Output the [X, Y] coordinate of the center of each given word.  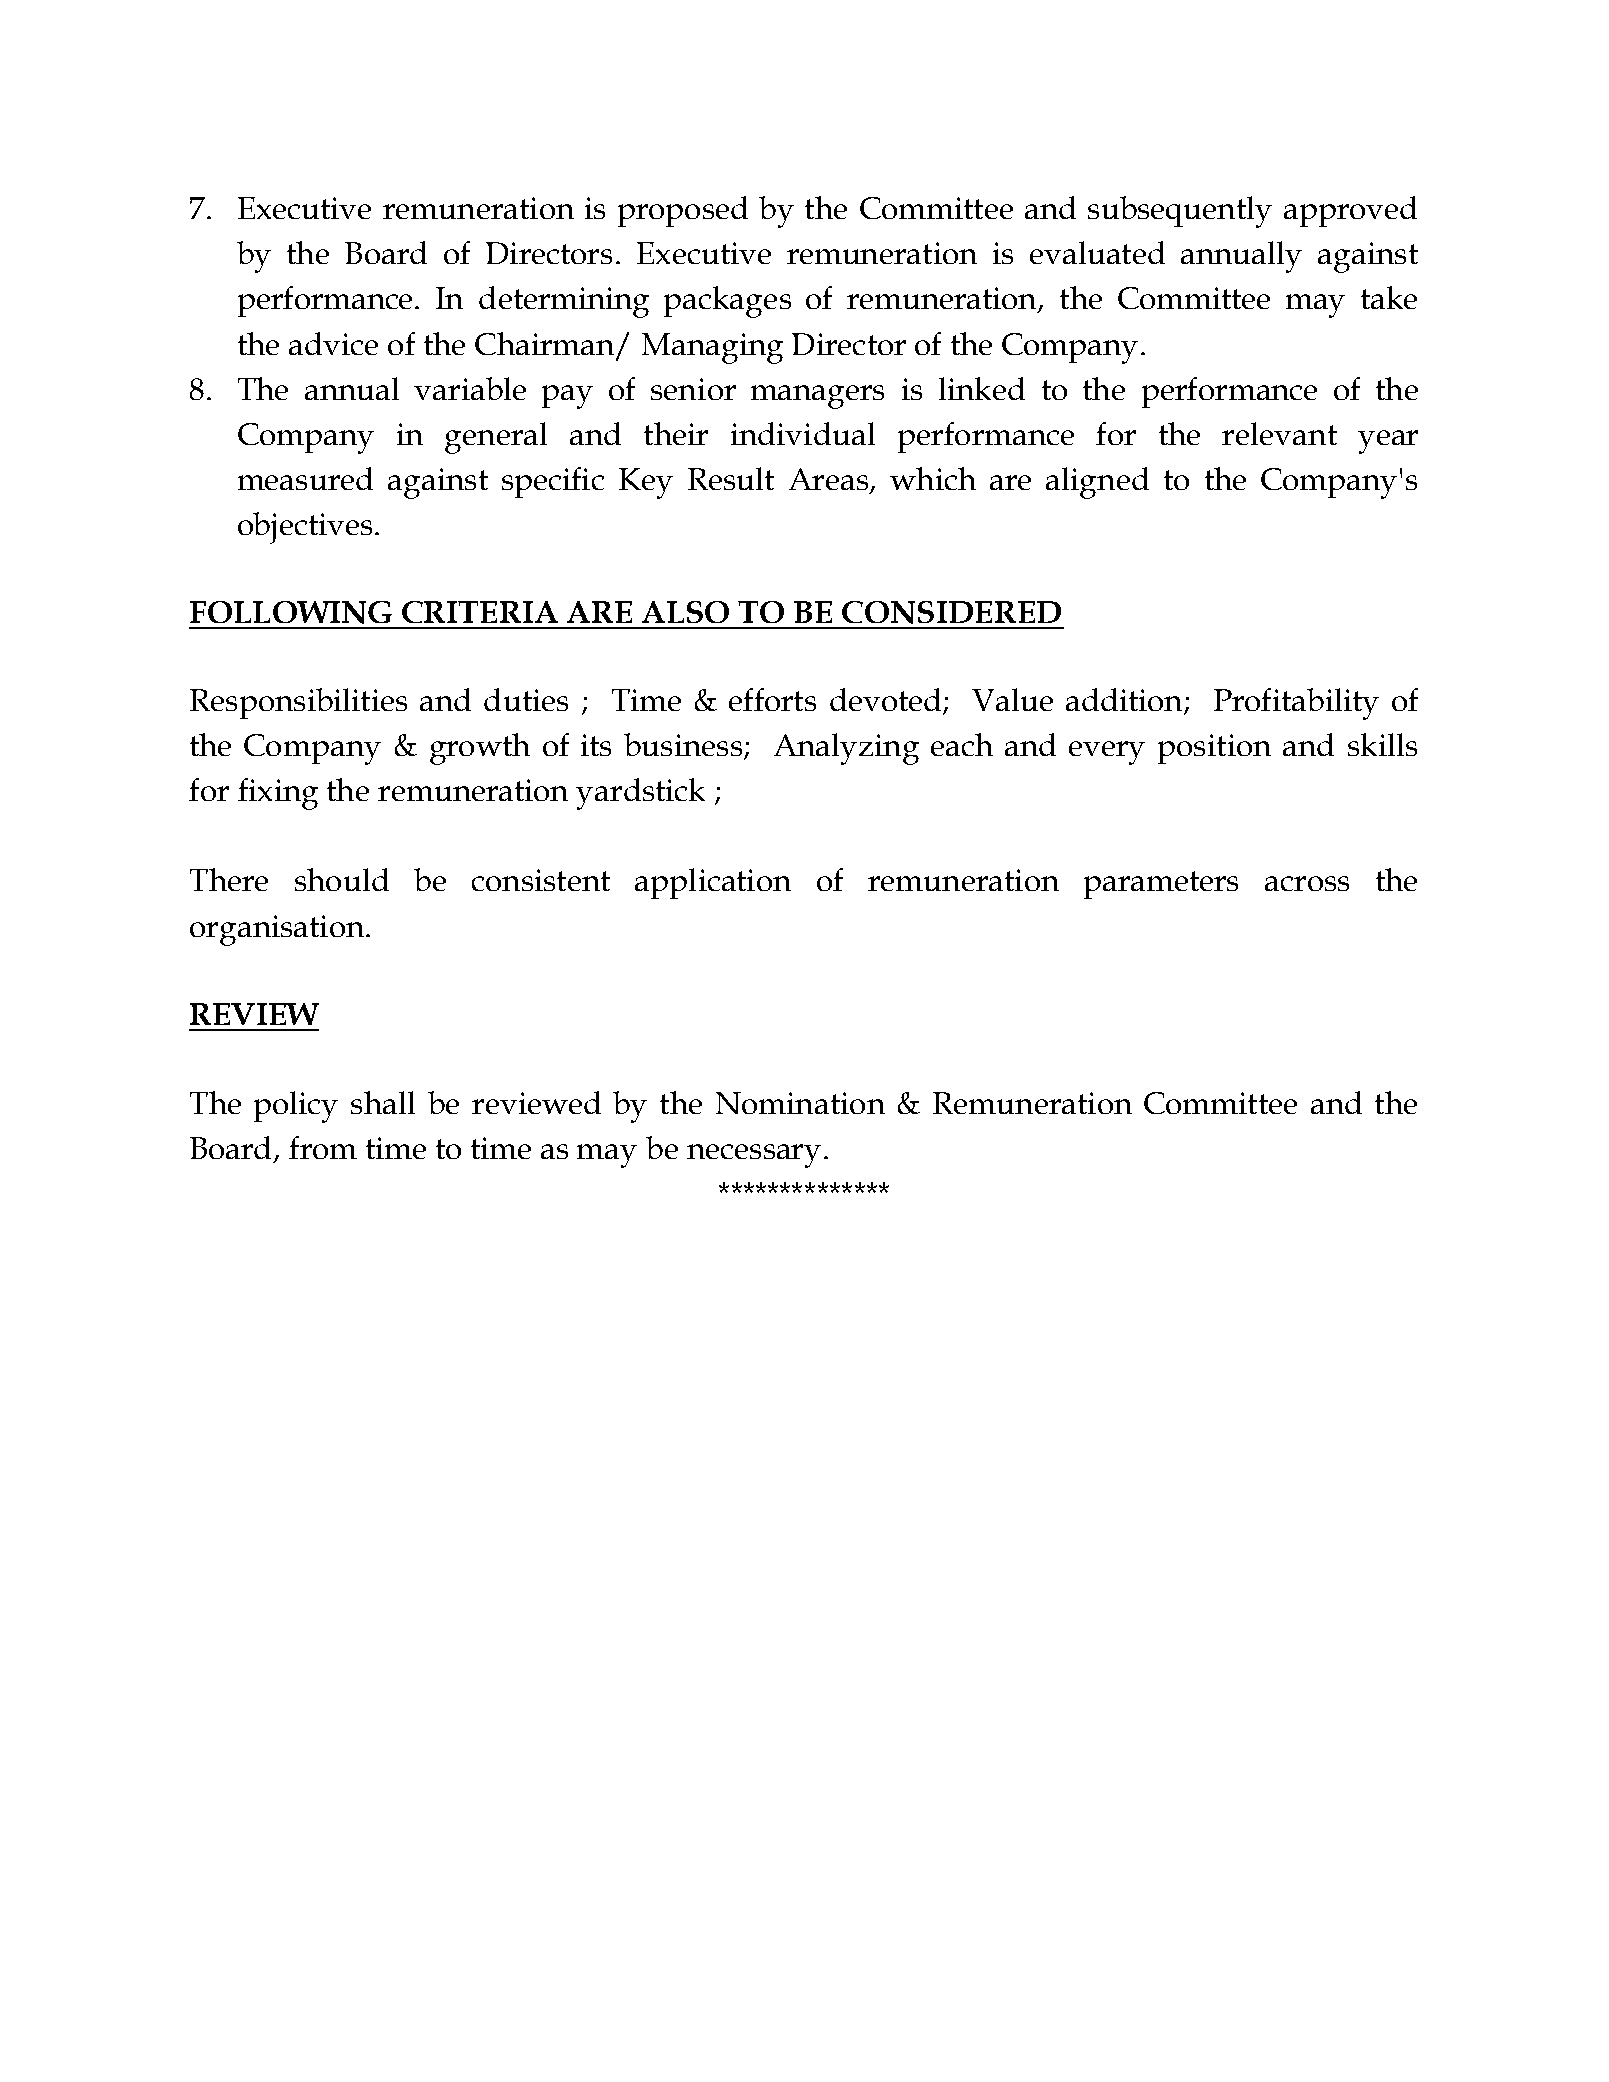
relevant [1279, 433]
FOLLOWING [291, 612]
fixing [278, 794]
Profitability [1296, 704]
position [1214, 749]
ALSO [685, 612]
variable [470, 388]
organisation [278, 930]
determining [564, 302]
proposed [683, 211]
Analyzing [846, 749]
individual [803, 433]
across [1307, 883]
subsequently [1180, 212]
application [713, 883]
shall [383, 1102]
